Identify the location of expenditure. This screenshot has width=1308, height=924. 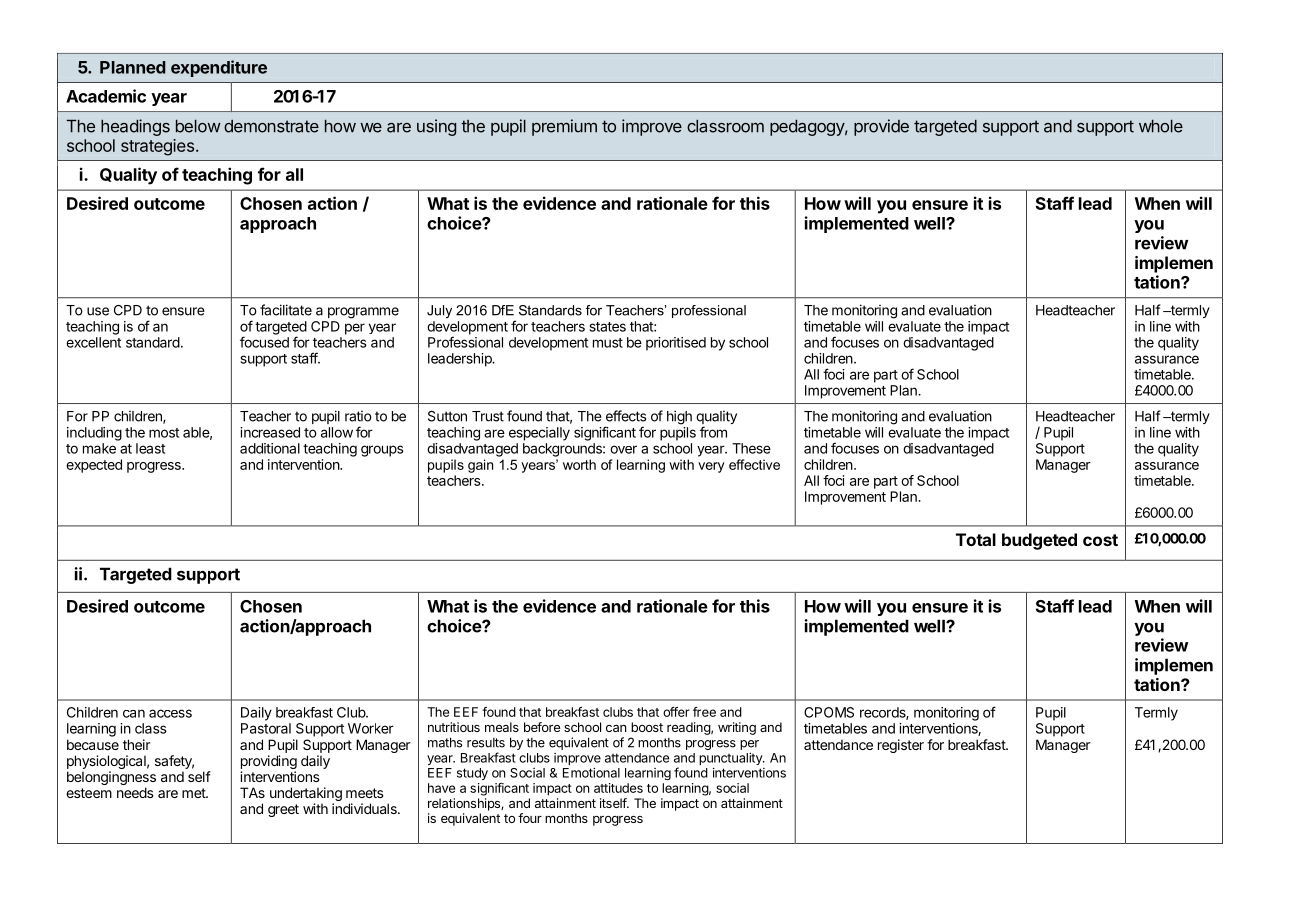
(219, 68).
